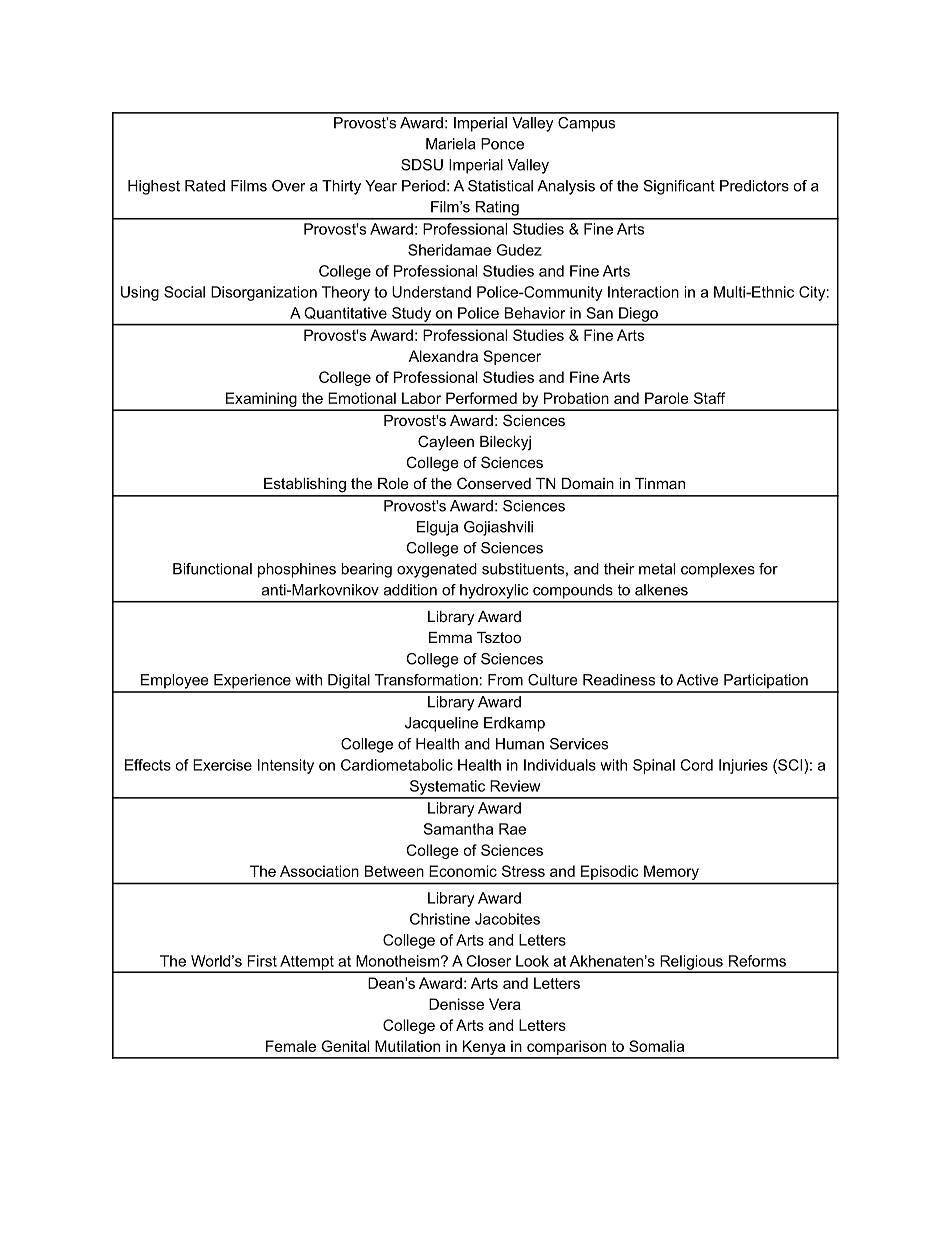 The height and width of the screenshot is (1233, 952). I want to click on alkenes, so click(661, 590).
